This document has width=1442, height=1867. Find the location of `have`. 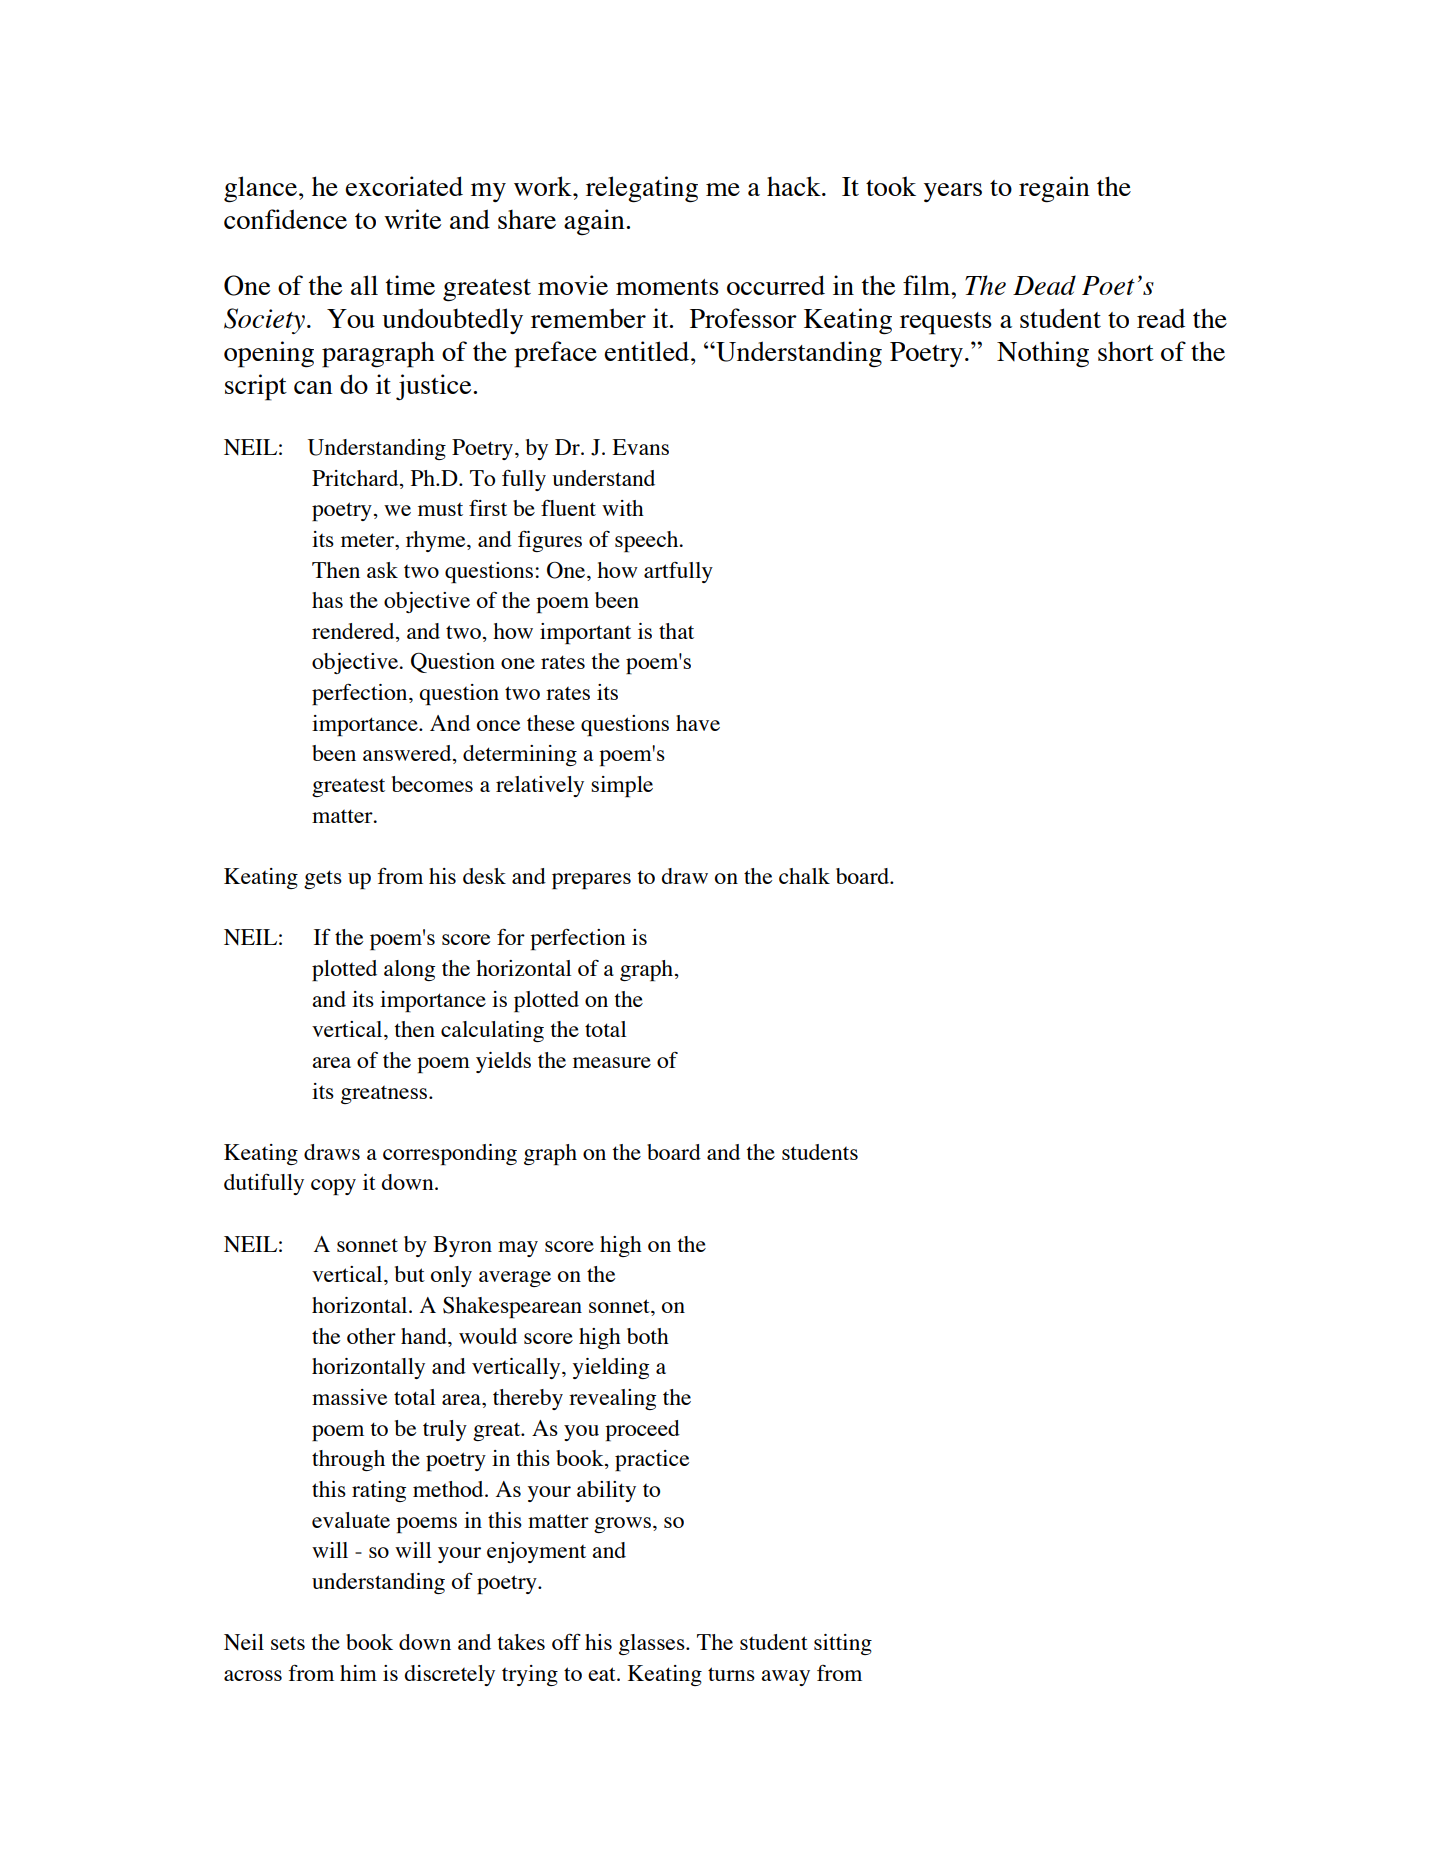

have is located at coordinates (698, 723).
